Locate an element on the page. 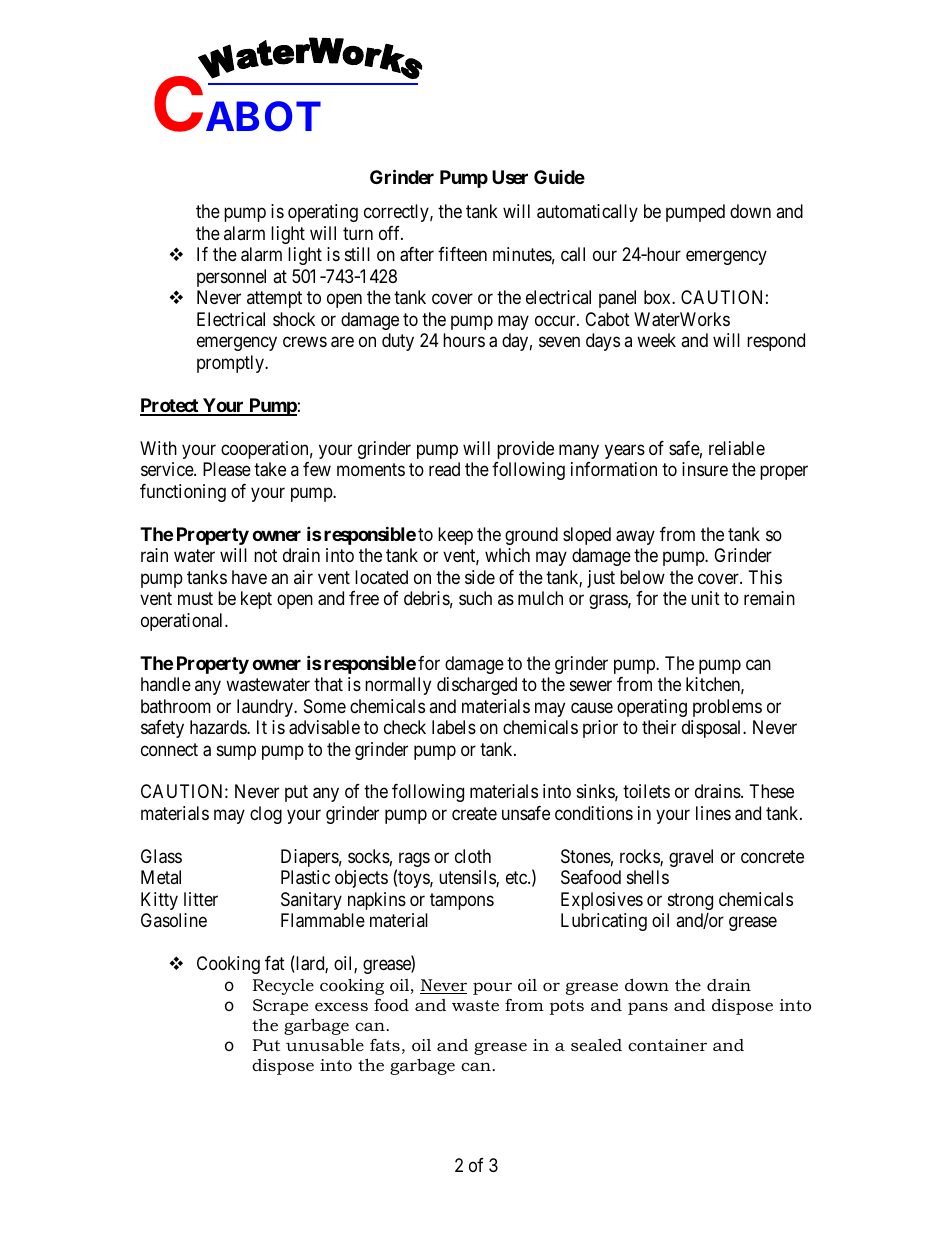 The height and width of the page is (1233, 952). pour is located at coordinates (492, 988).
